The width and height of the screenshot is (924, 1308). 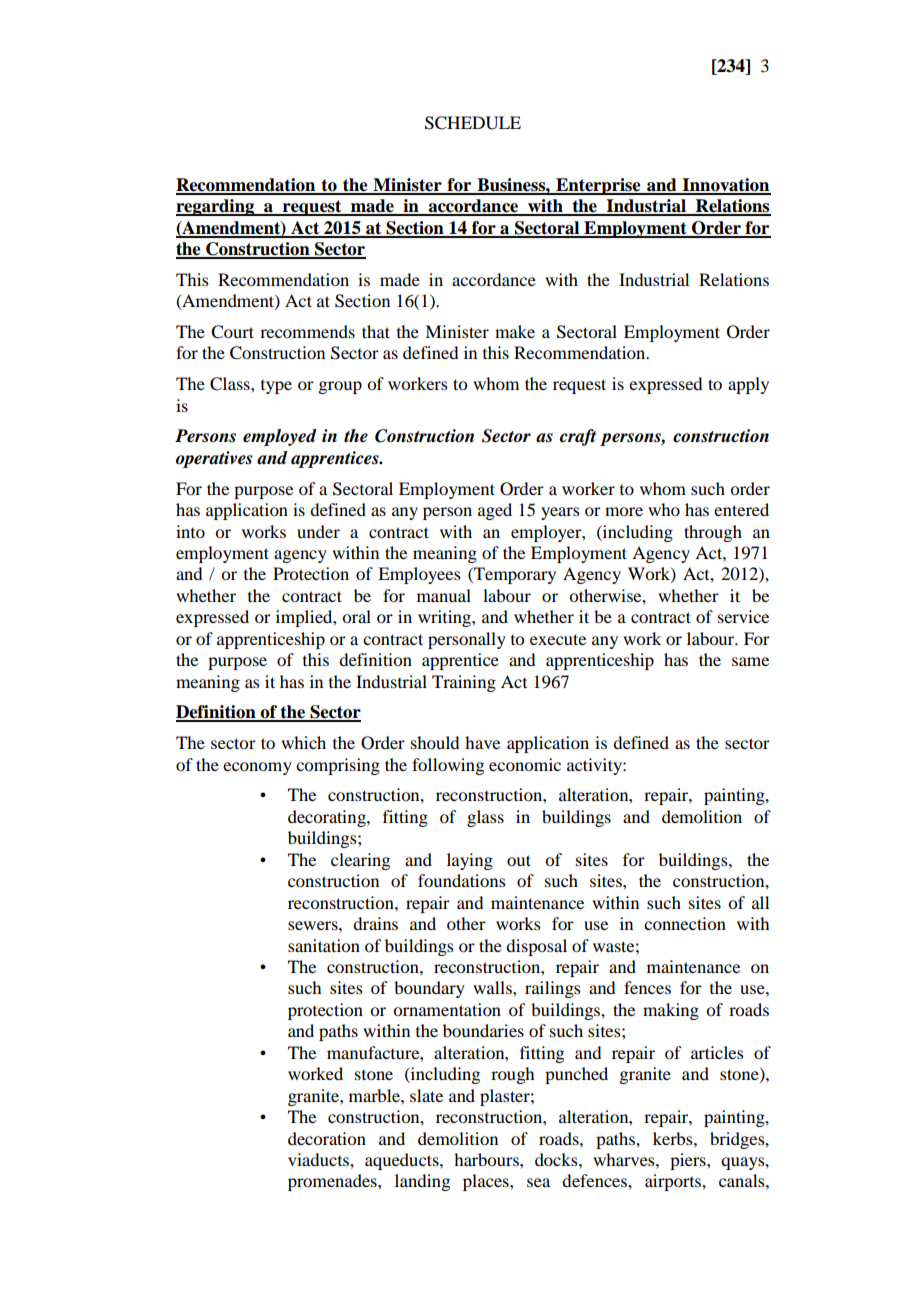 I want to click on SCHEDULE, so click(x=473, y=123).
